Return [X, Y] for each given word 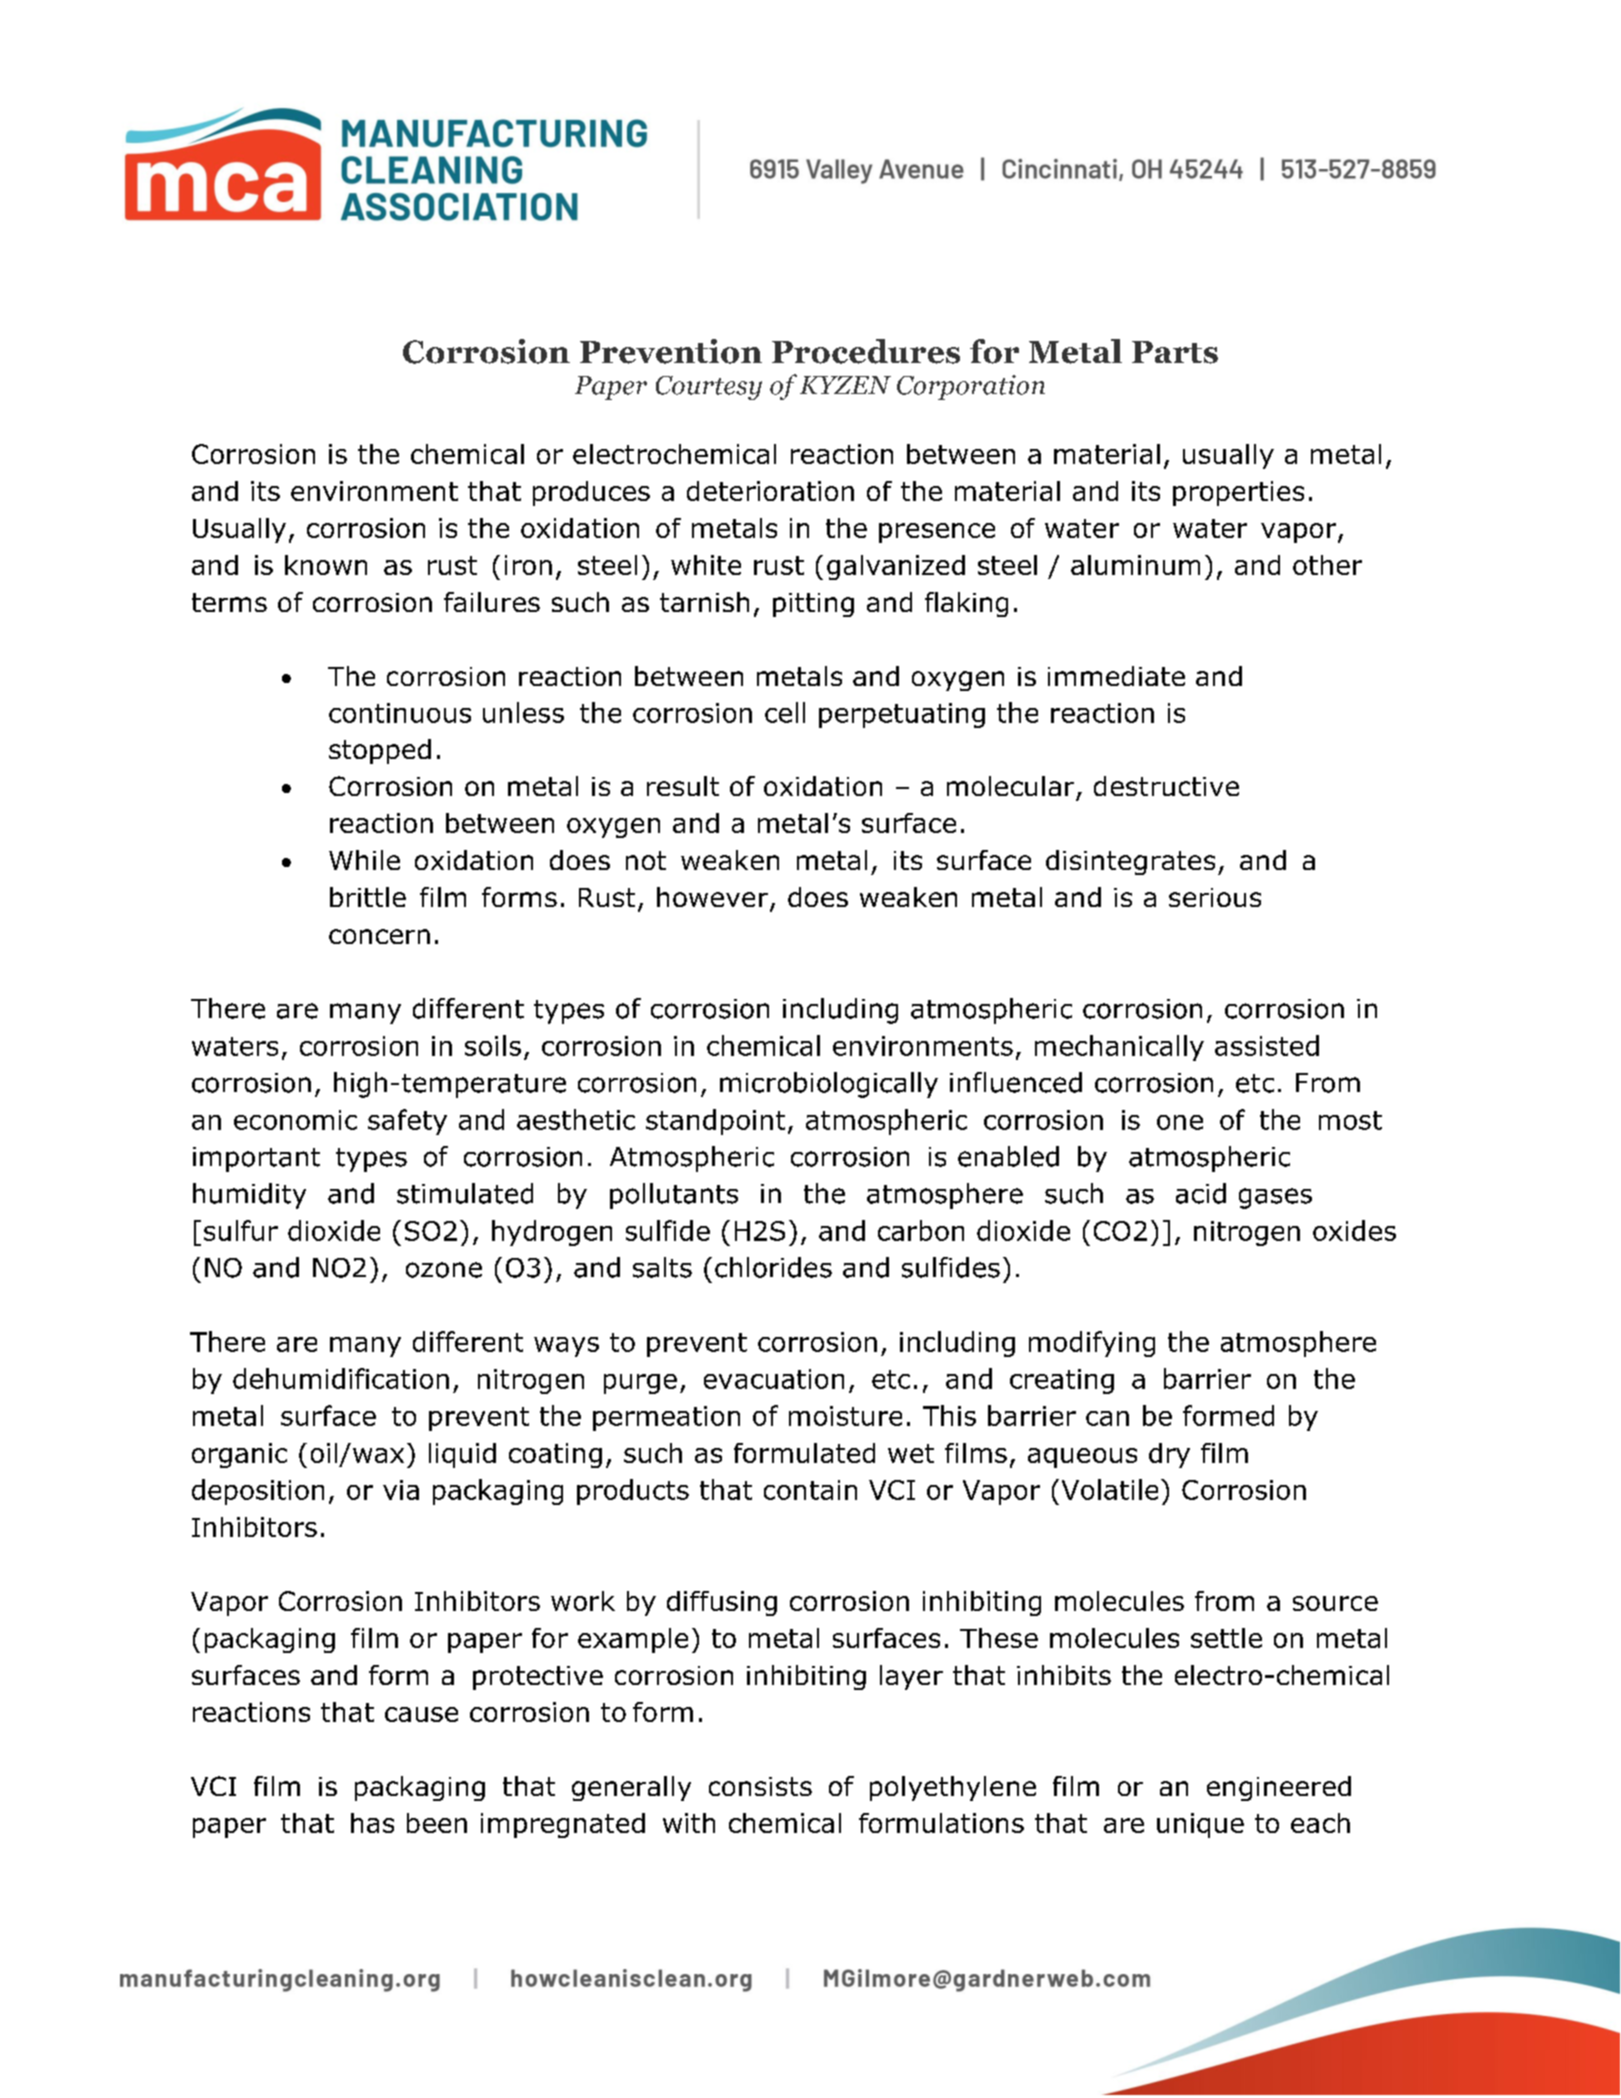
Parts [1175, 352]
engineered [1279, 1788]
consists [760, 1786]
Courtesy [709, 388]
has [372, 1823]
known [326, 565]
